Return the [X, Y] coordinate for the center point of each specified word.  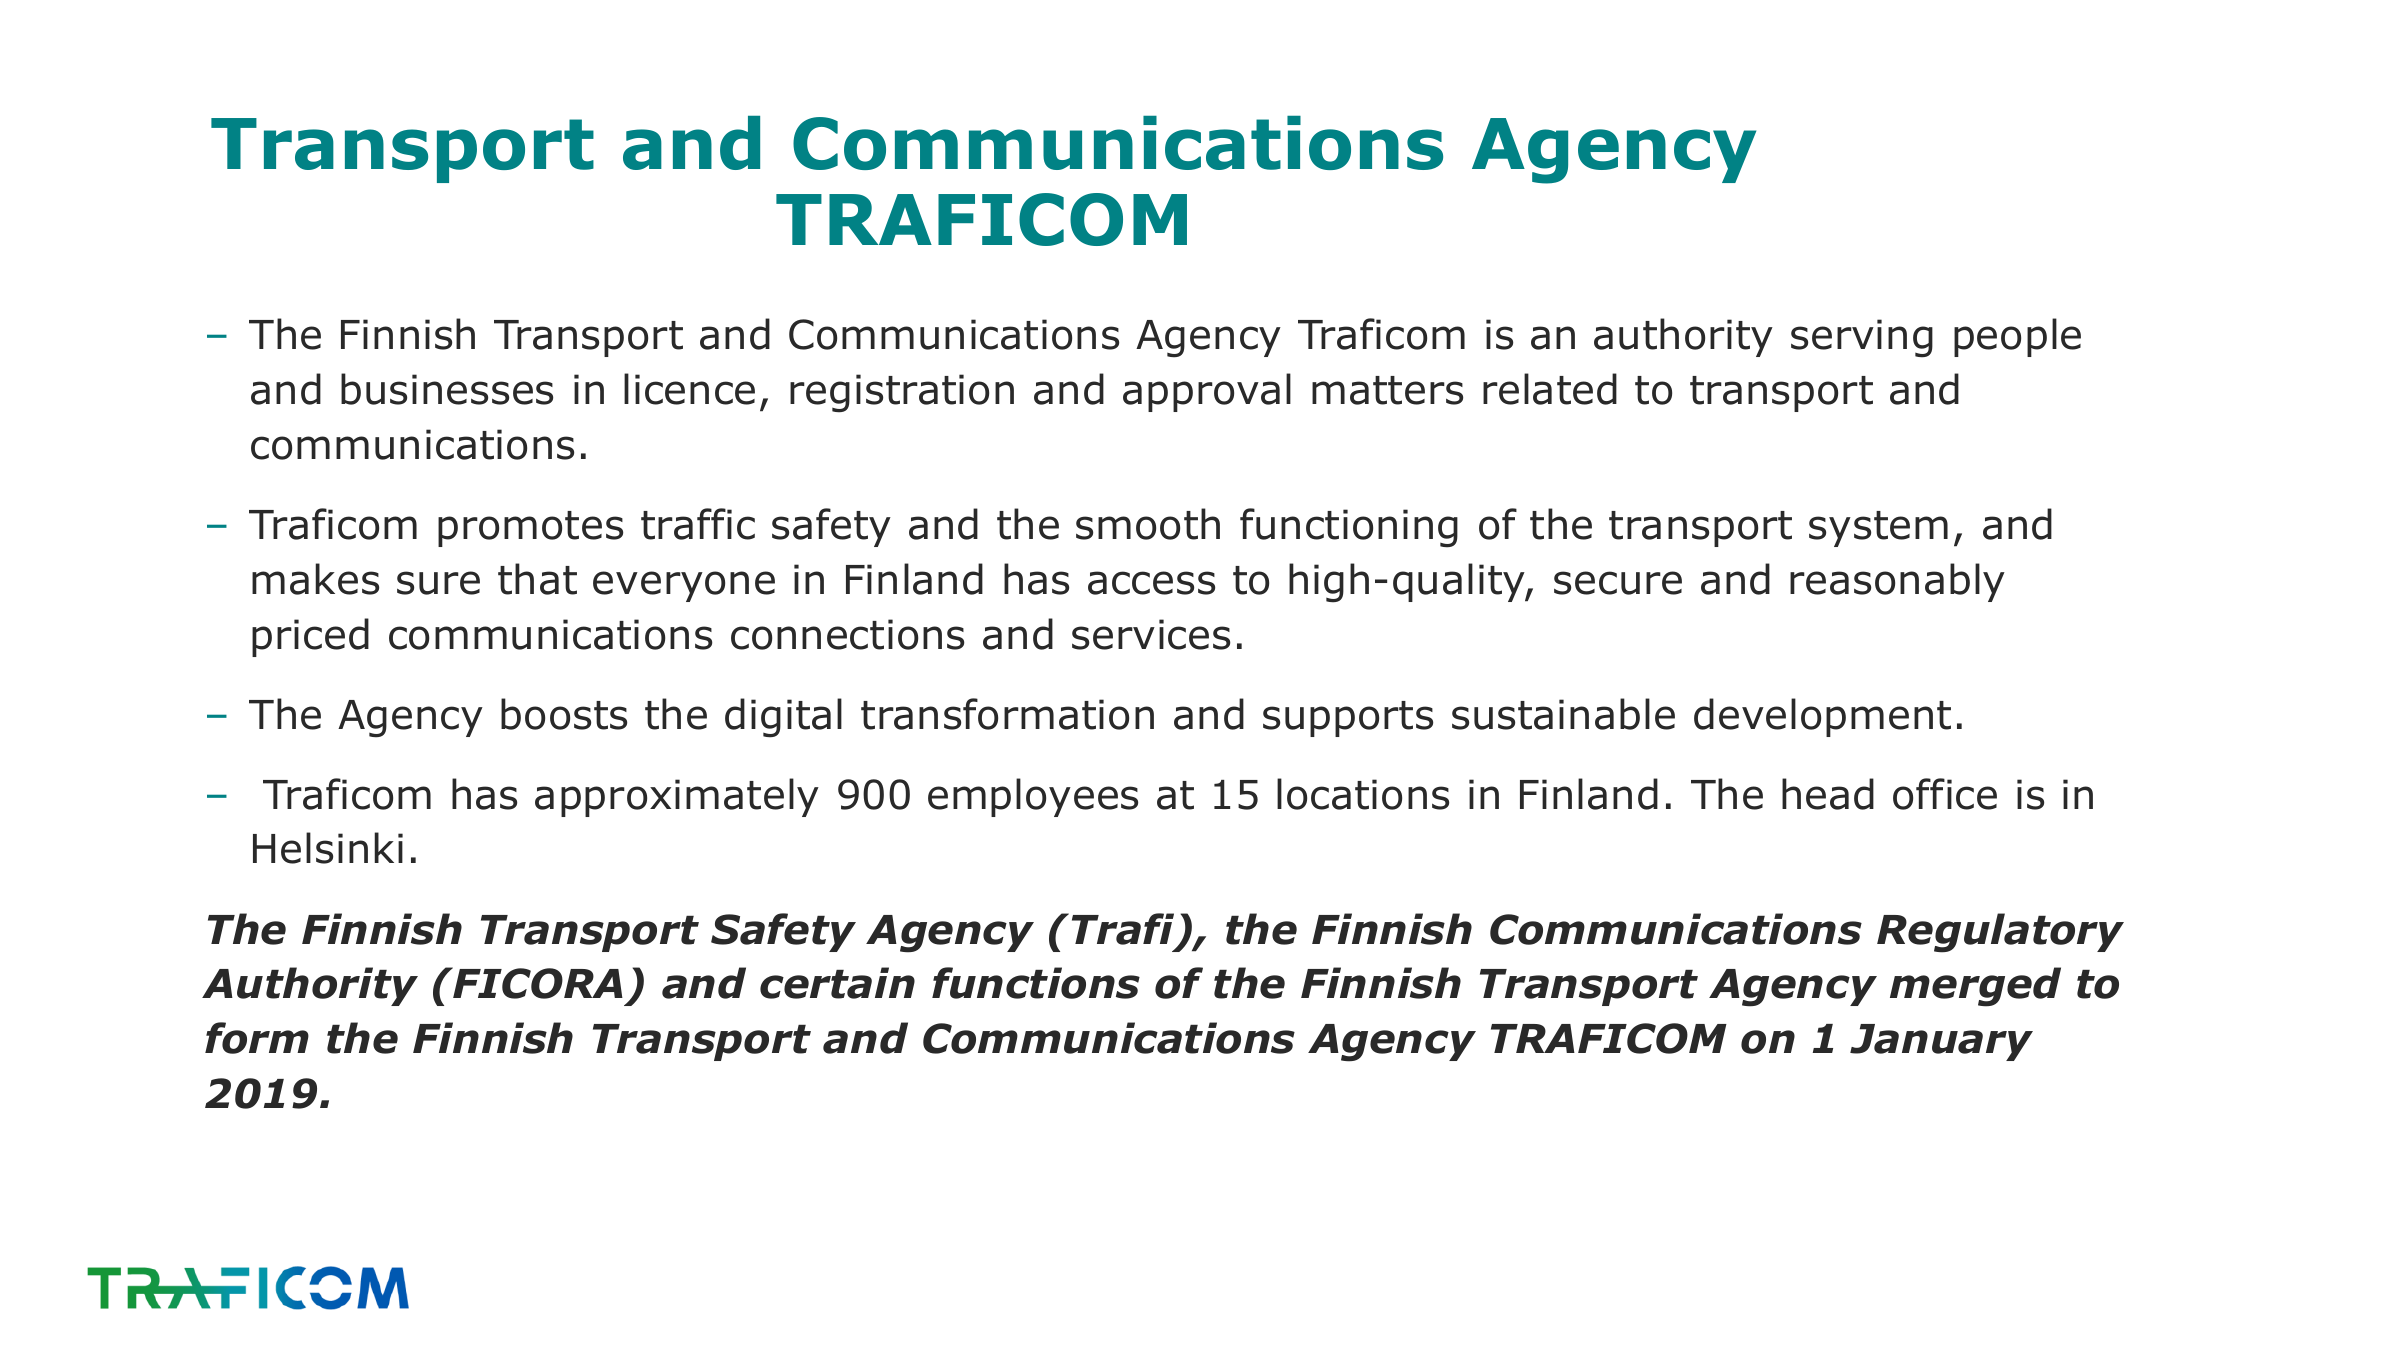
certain [837, 983]
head [1828, 794]
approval [1207, 392]
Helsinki [328, 848]
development [1822, 717]
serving [1862, 338]
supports [1348, 719]
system [1878, 529]
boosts [564, 714]
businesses [447, 389]
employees [1033, 797]
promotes [530, 529]
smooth [1148, 524]
